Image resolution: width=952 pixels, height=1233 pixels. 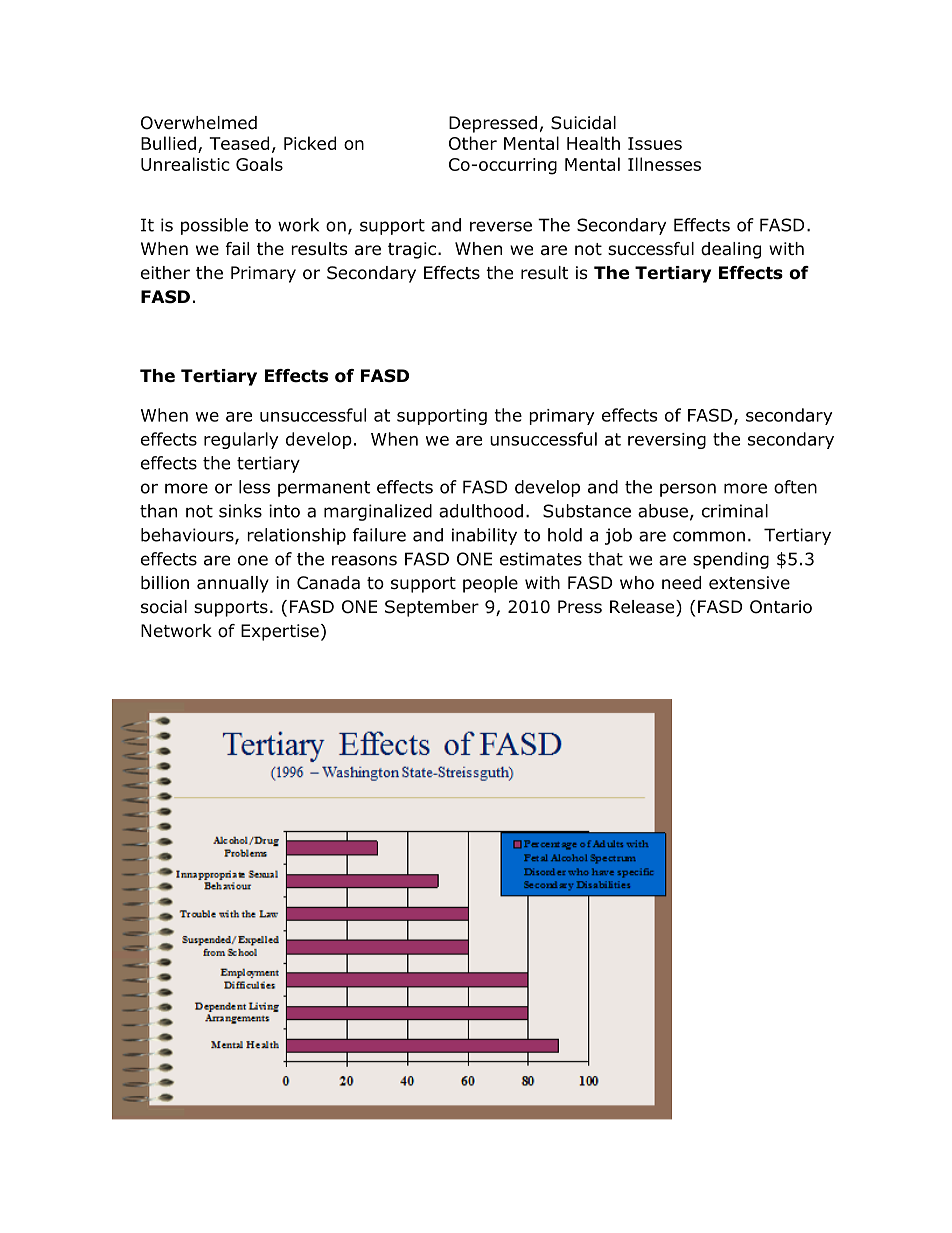 What do you see at coordinates (667, 441) in the document?
I see `reversing` at bounding box center [667, 441].
